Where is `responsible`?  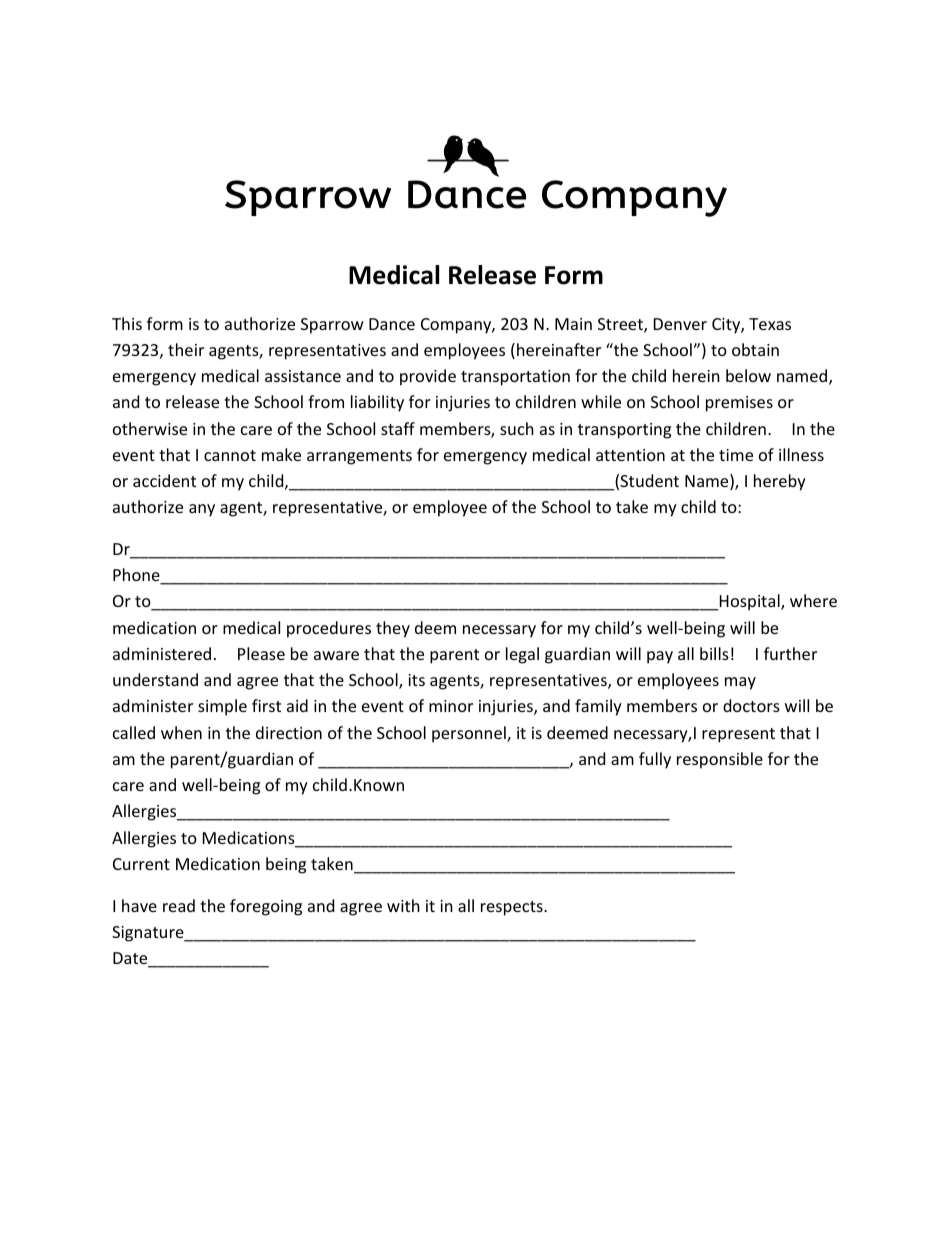
responsible is located at coordinates (720, 760).
